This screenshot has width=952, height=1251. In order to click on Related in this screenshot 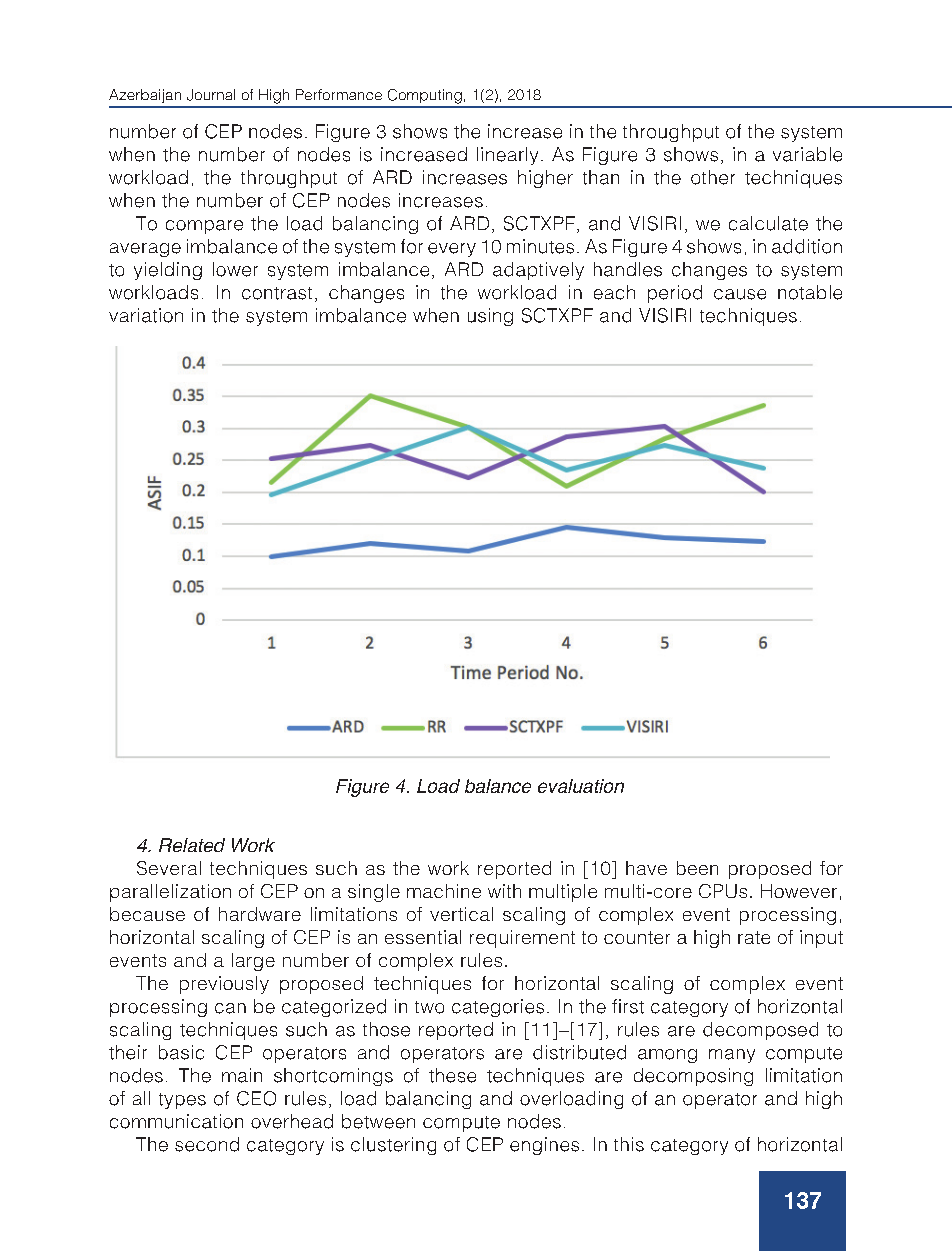, I will do `click(192, 845)`.
